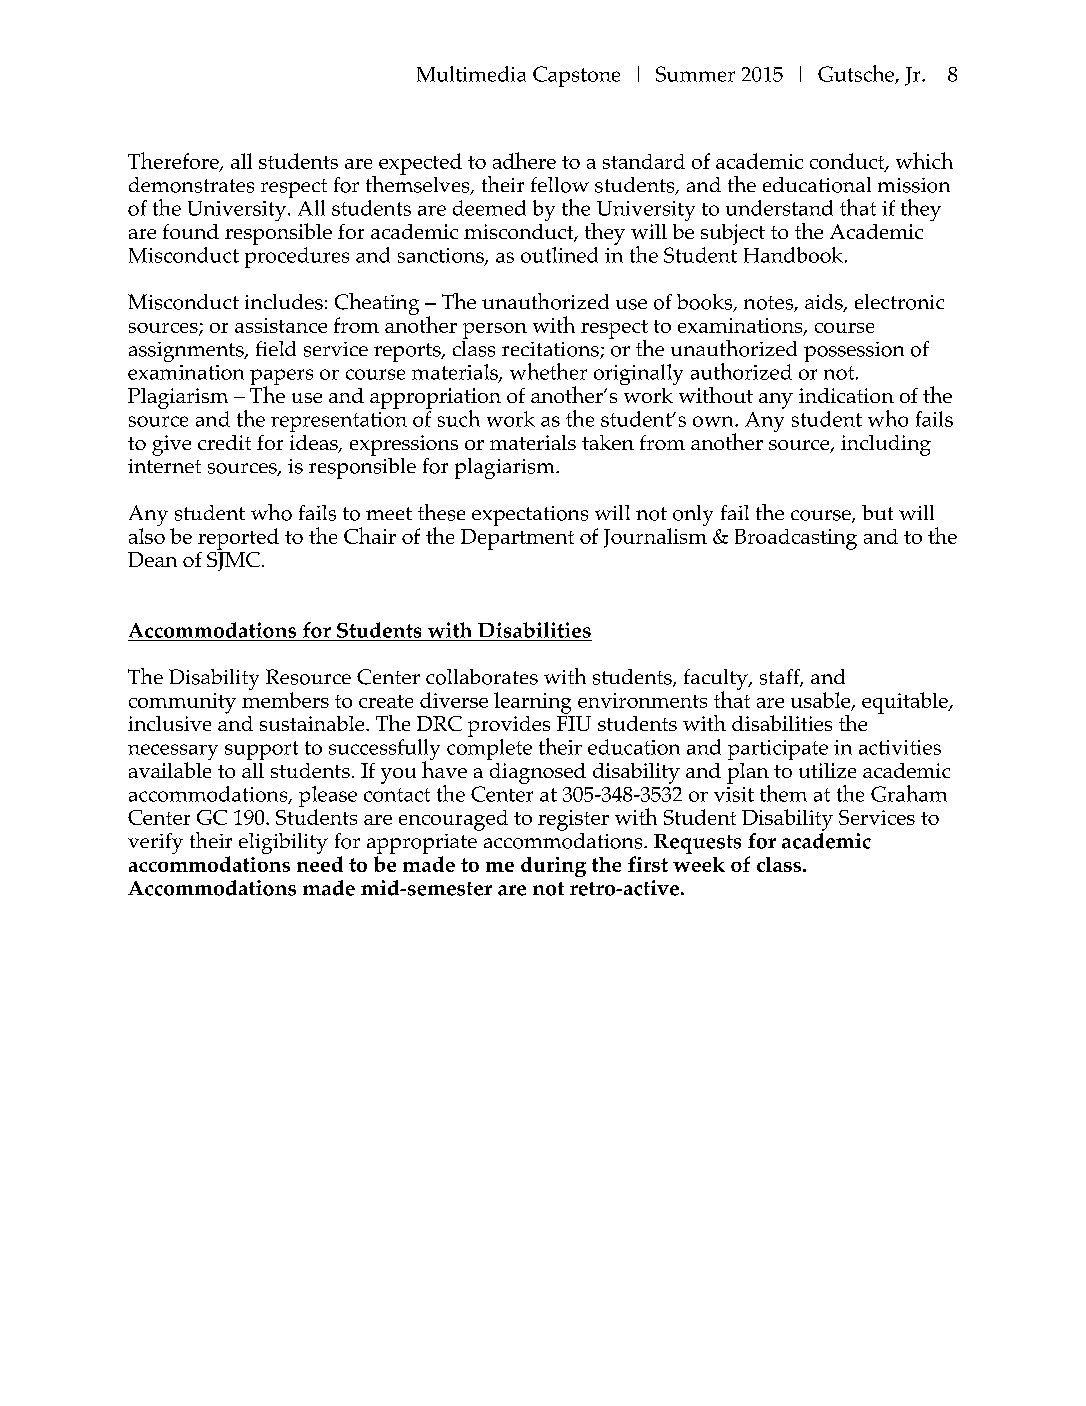  I want to click on eligibility, so click(283, 843).
